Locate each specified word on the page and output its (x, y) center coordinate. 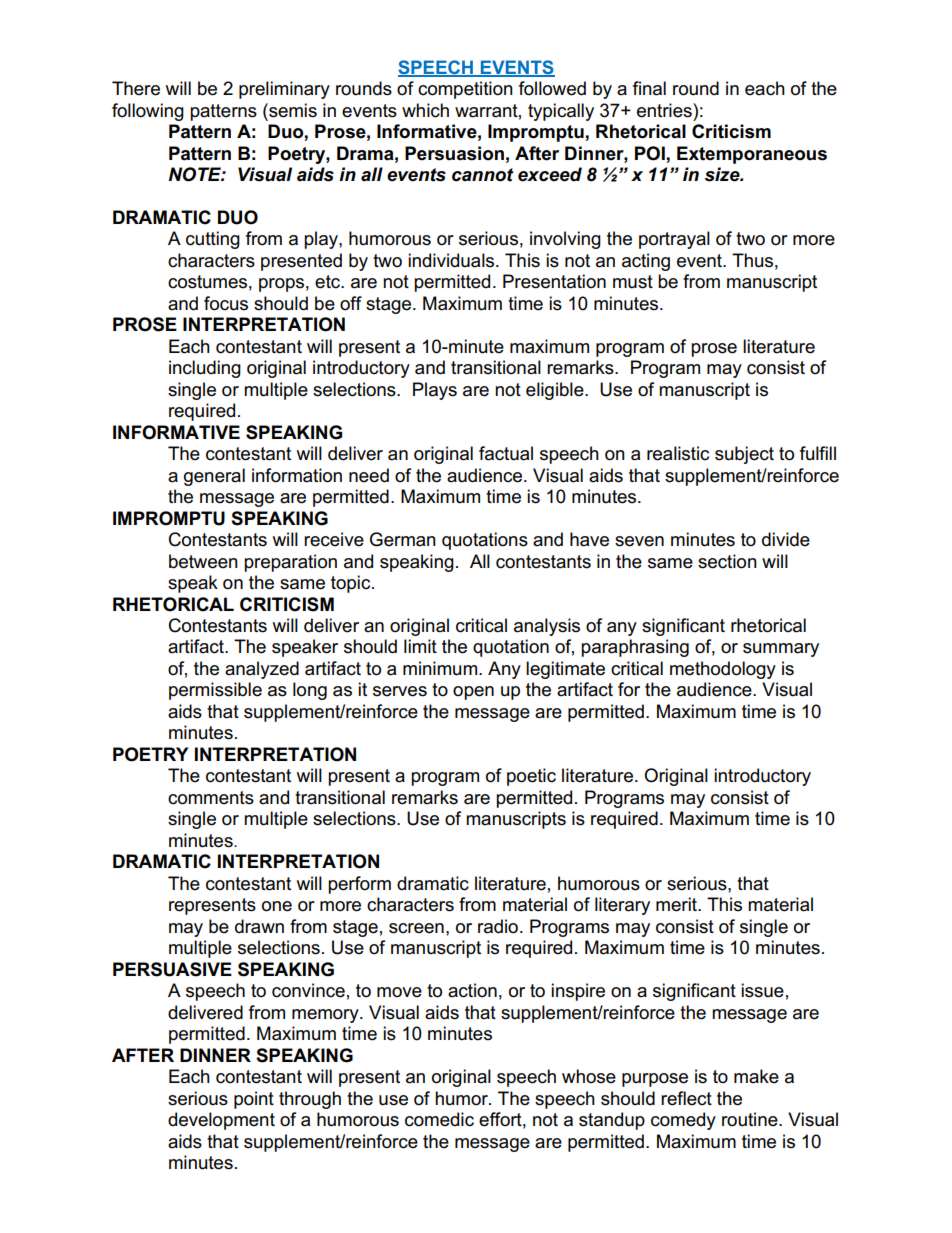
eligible (556, 391)
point (254, 1100)
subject (744, 455)
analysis (547, 627)
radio (498, 926)
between (203, 561)
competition (465, 90)
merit (677, 904)
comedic (439, 1119)
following (148, 112)
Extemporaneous (752, 155)
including (205, 369)
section (727, 561)
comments (211, 798)
